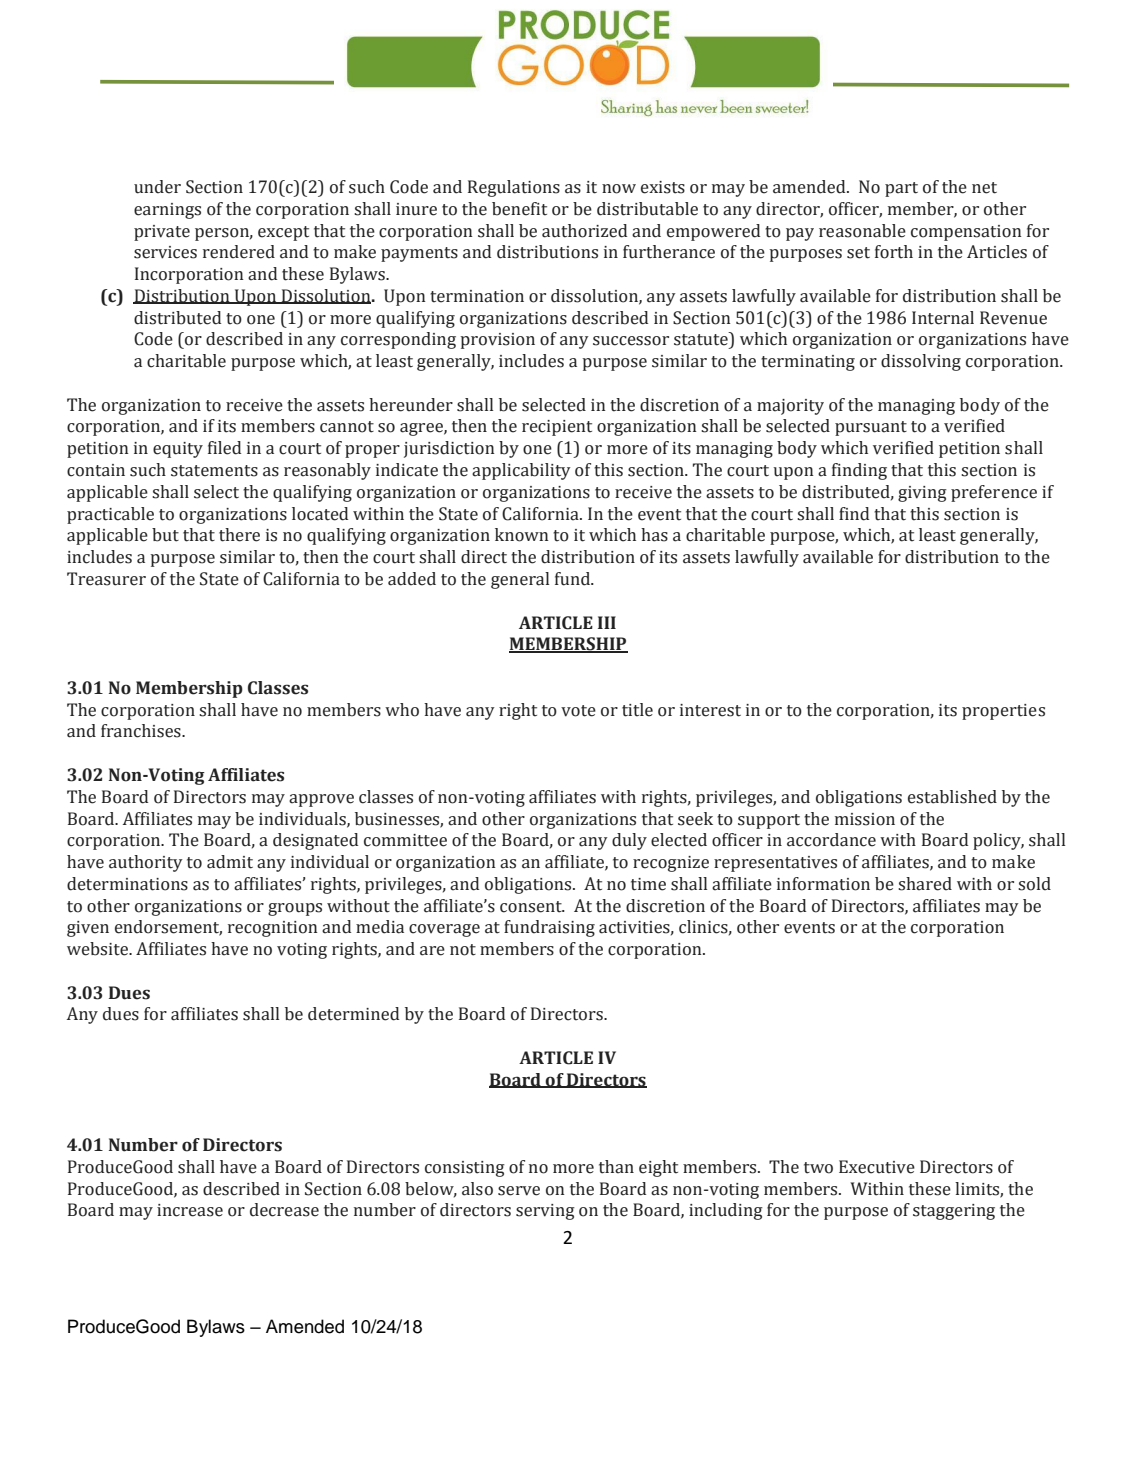 This page has height=1471, width=1136. What do you see at coordinates (952, 797) in the page?
I see `established` at bounding box center [952, 797].
